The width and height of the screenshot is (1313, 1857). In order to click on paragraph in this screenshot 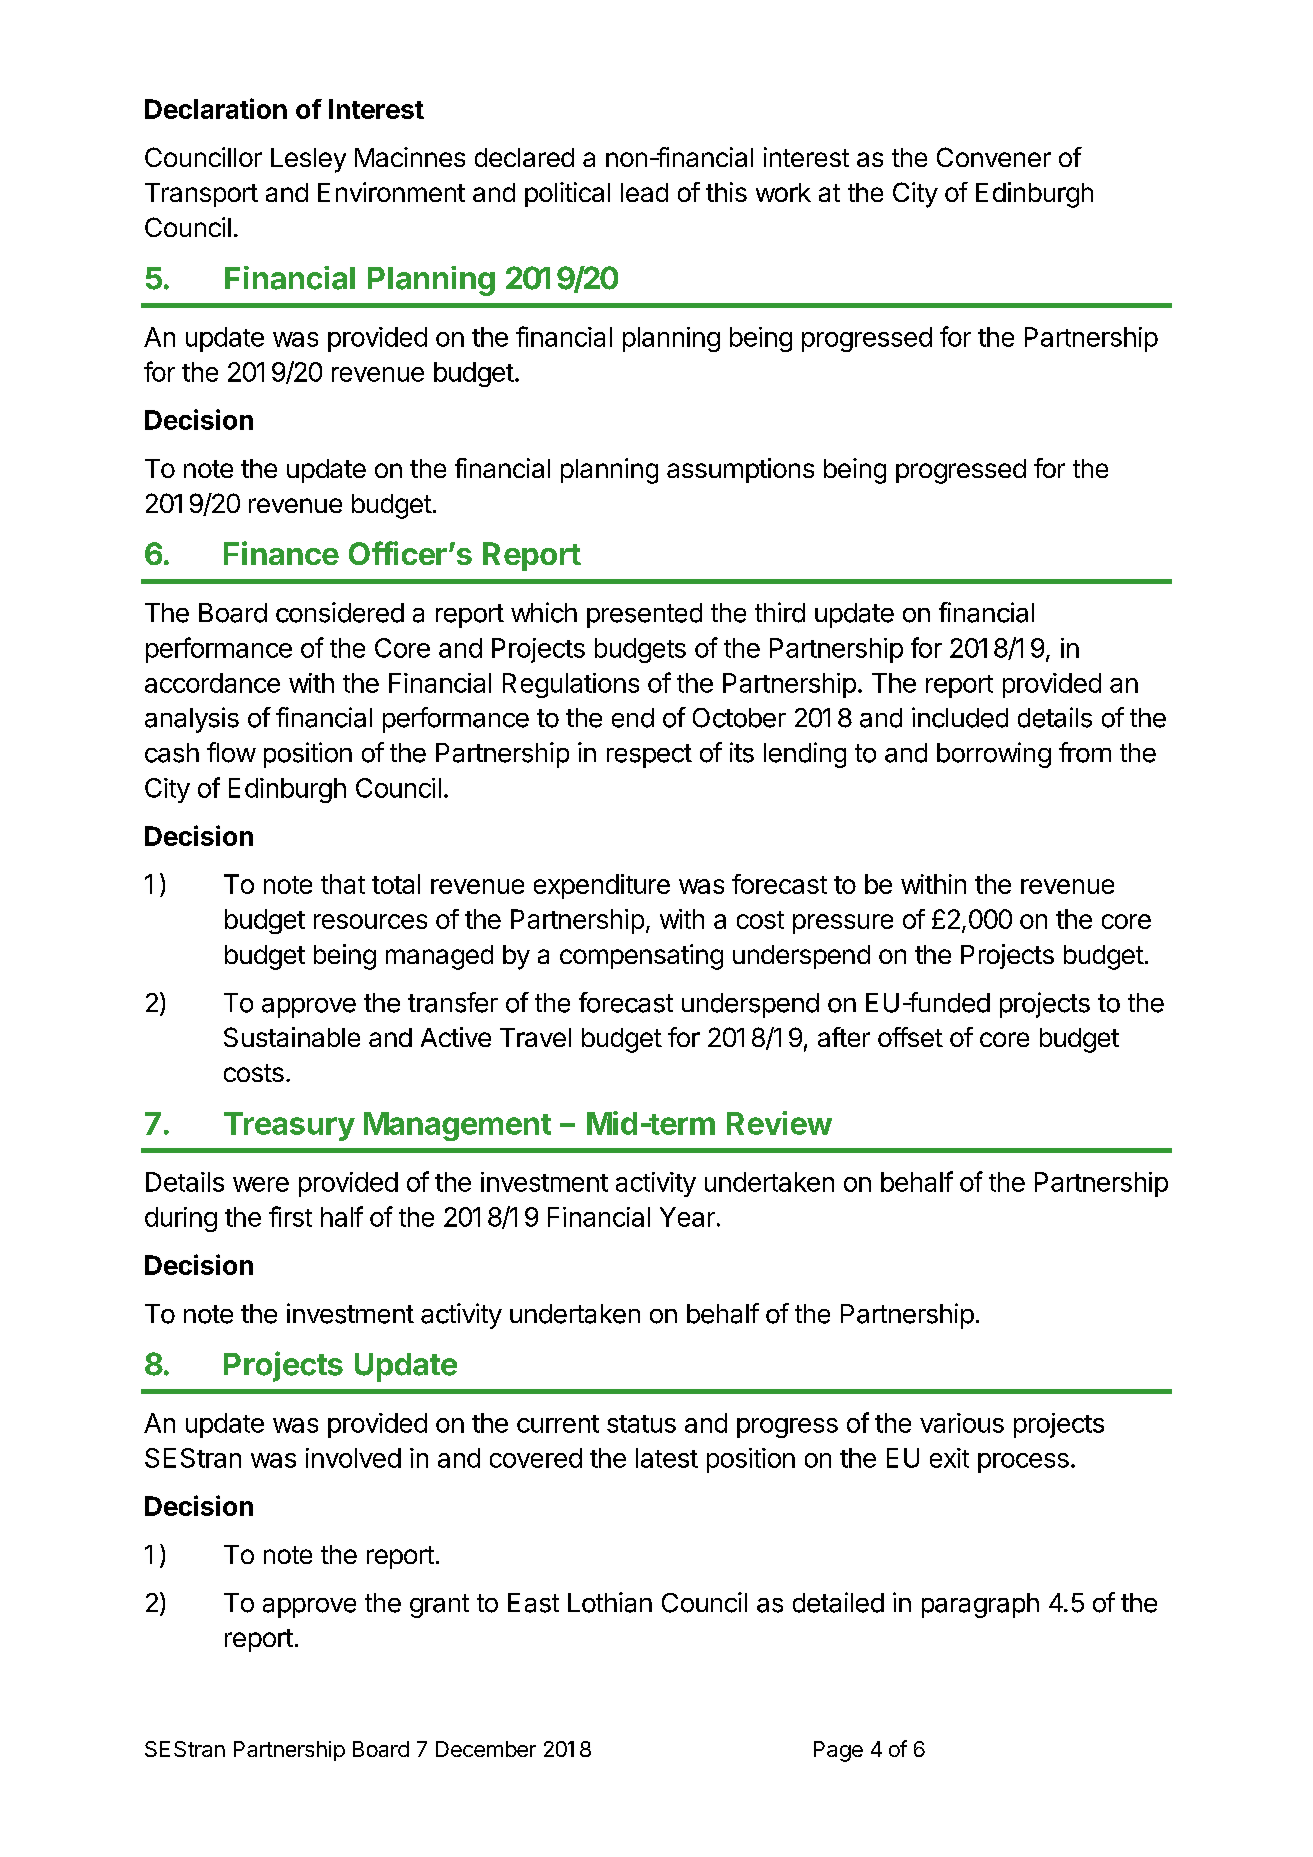, I will do `click(980, 1605)`.
